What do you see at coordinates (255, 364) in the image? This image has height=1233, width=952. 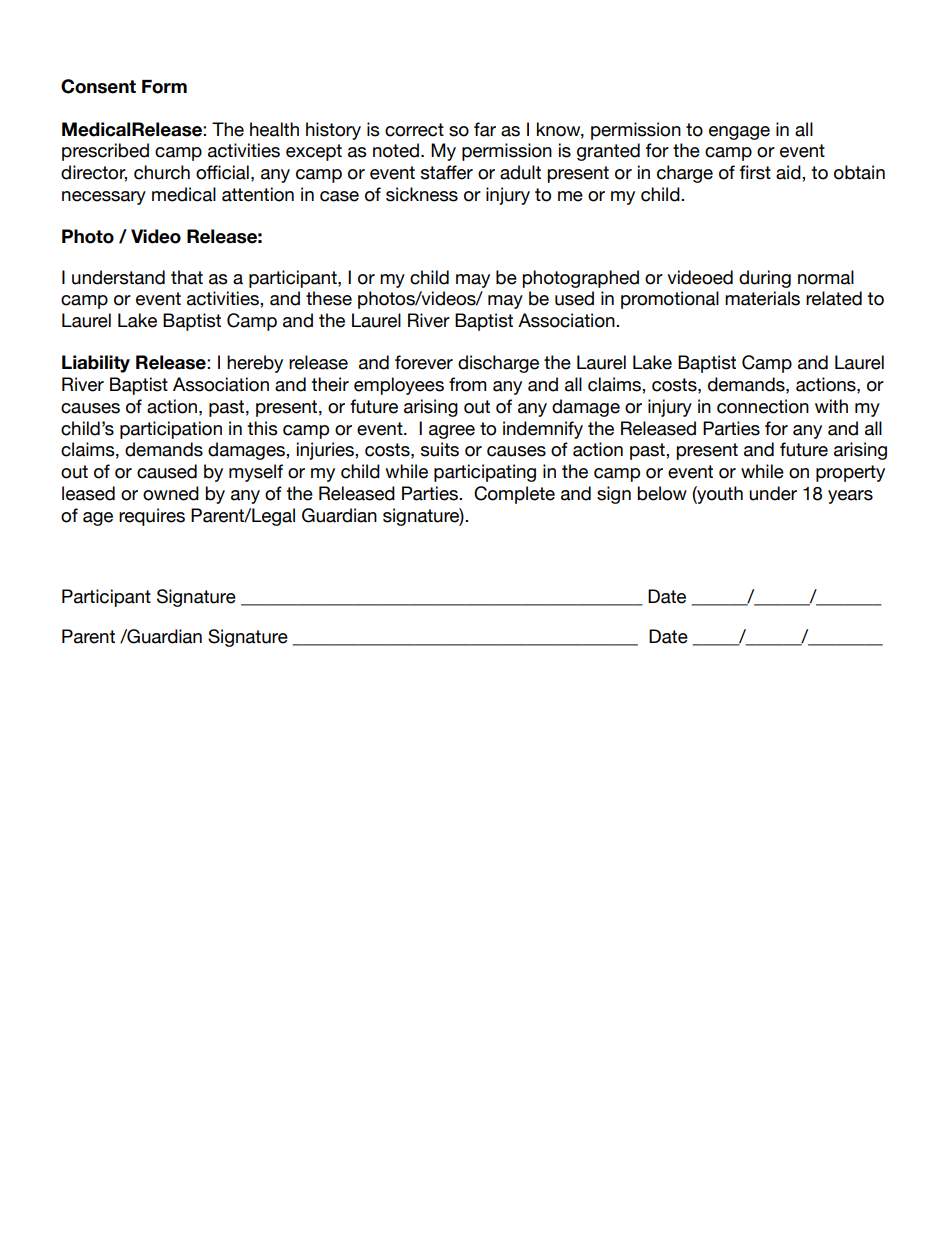 I see `hereby` at bounding box center [255, 364].
